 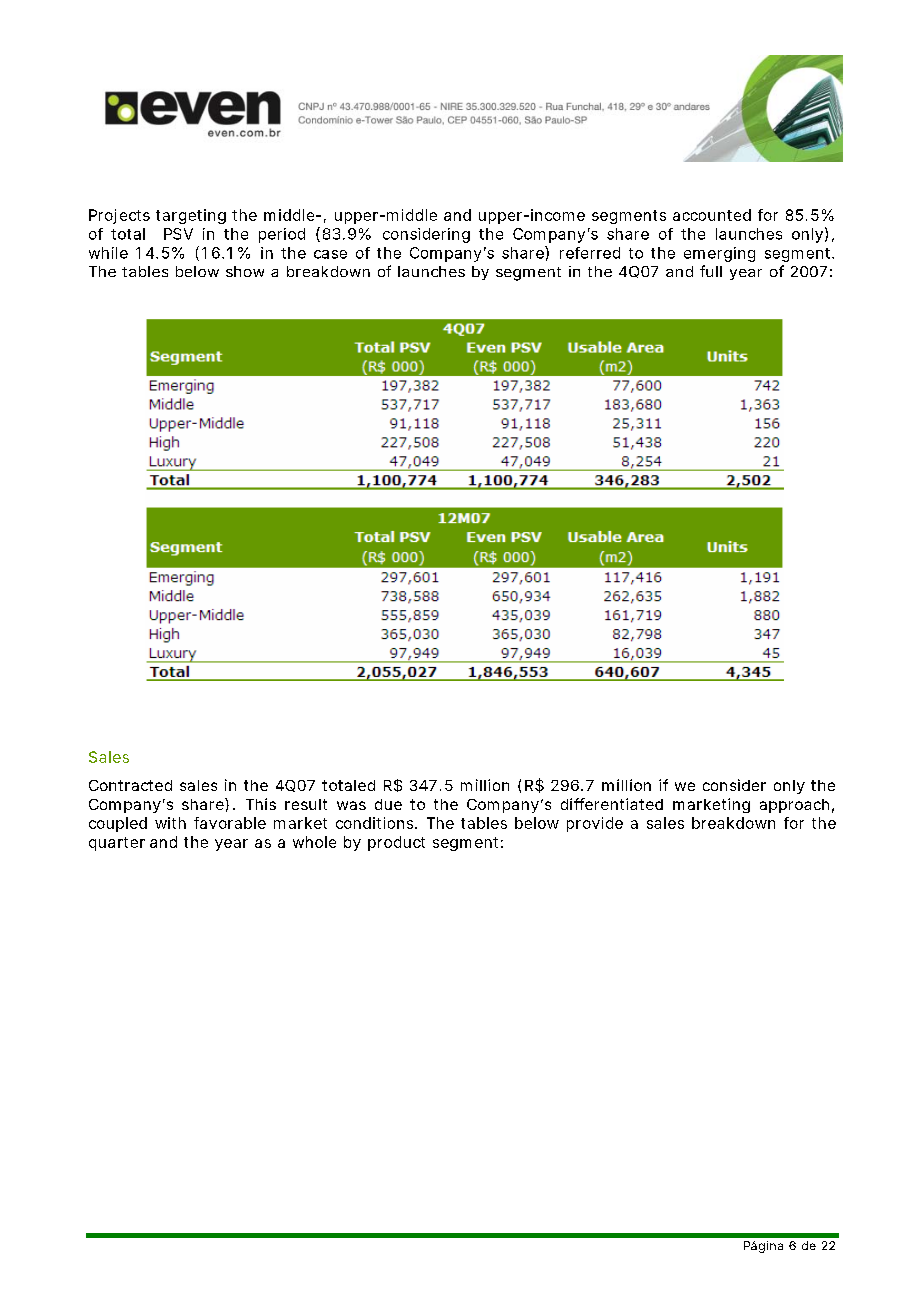 What do you see at coordinates (590, 253) in the document?
I see `referred` at bounding box center [590, 253].
